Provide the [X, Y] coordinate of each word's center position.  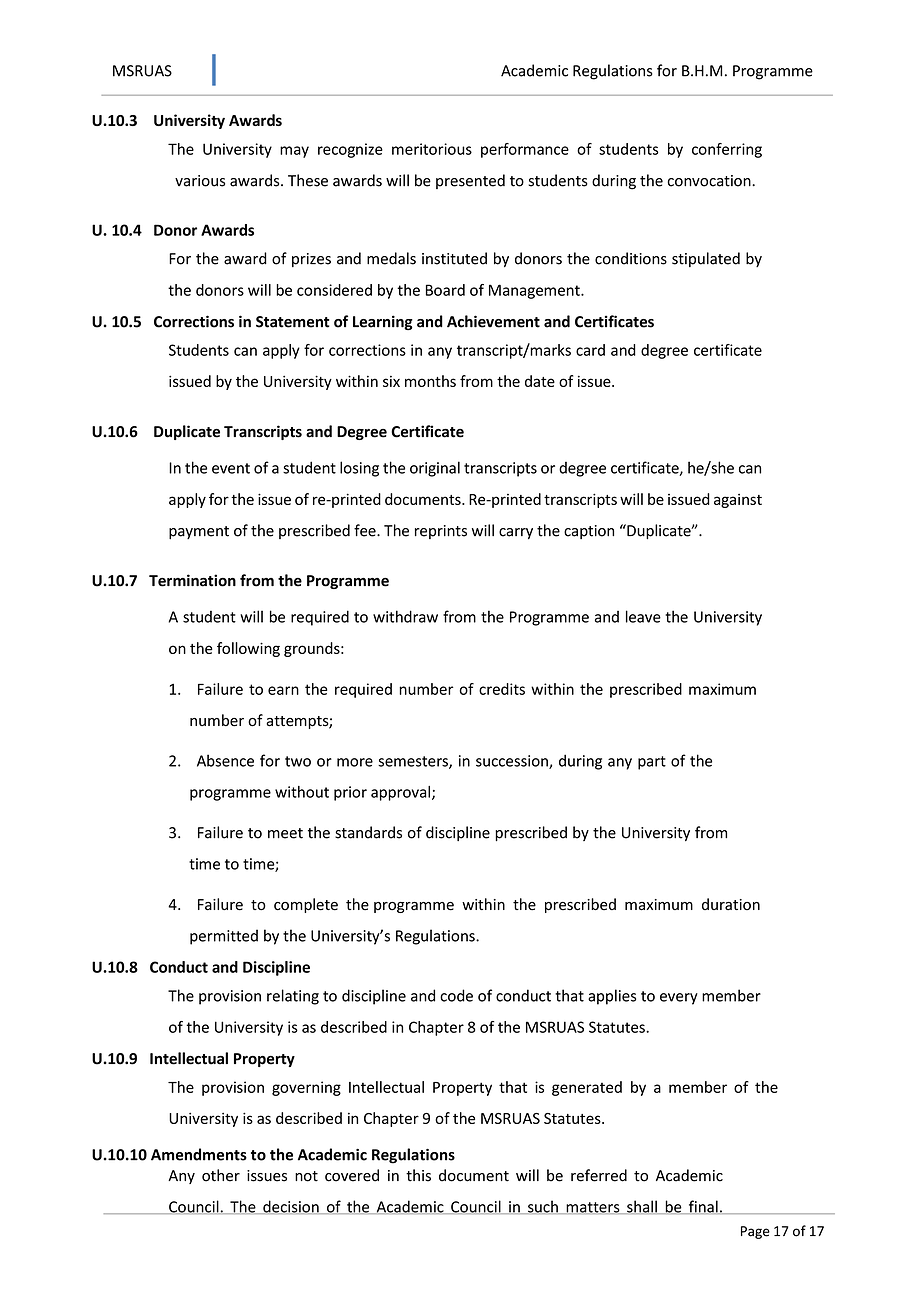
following [248, 649]
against [738, 501]
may [294, 152]
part [652, 763]
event [231, 468]
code [456, 995]
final [703, 1207]
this [418, 1175]
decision [291, 1207]
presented [470, 181]
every [679, 999]
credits [502, 689]
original [435, 469]
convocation [710, 181]
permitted [224, 937]
